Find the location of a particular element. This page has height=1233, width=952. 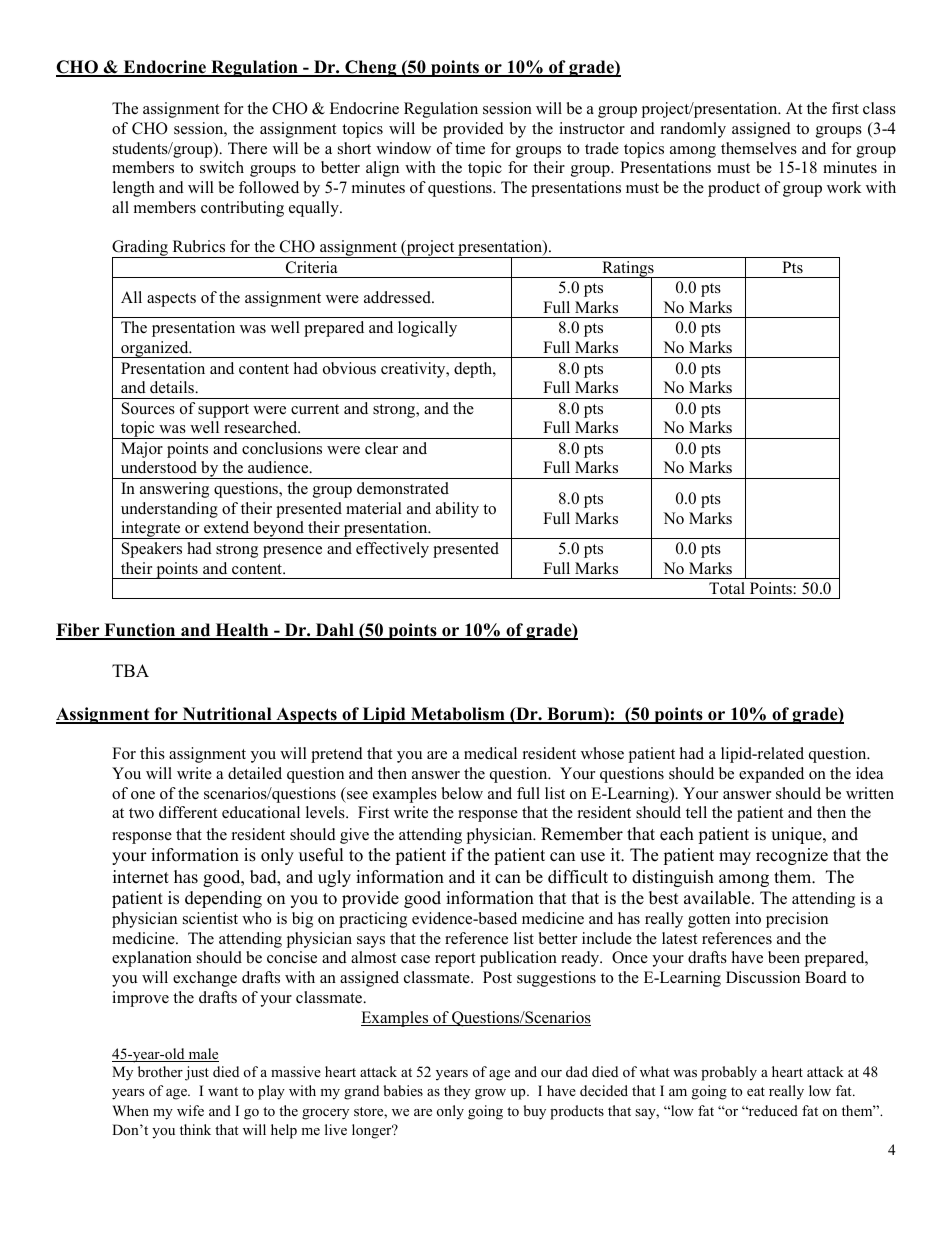

grow is located at coordinates (490, 1094).
